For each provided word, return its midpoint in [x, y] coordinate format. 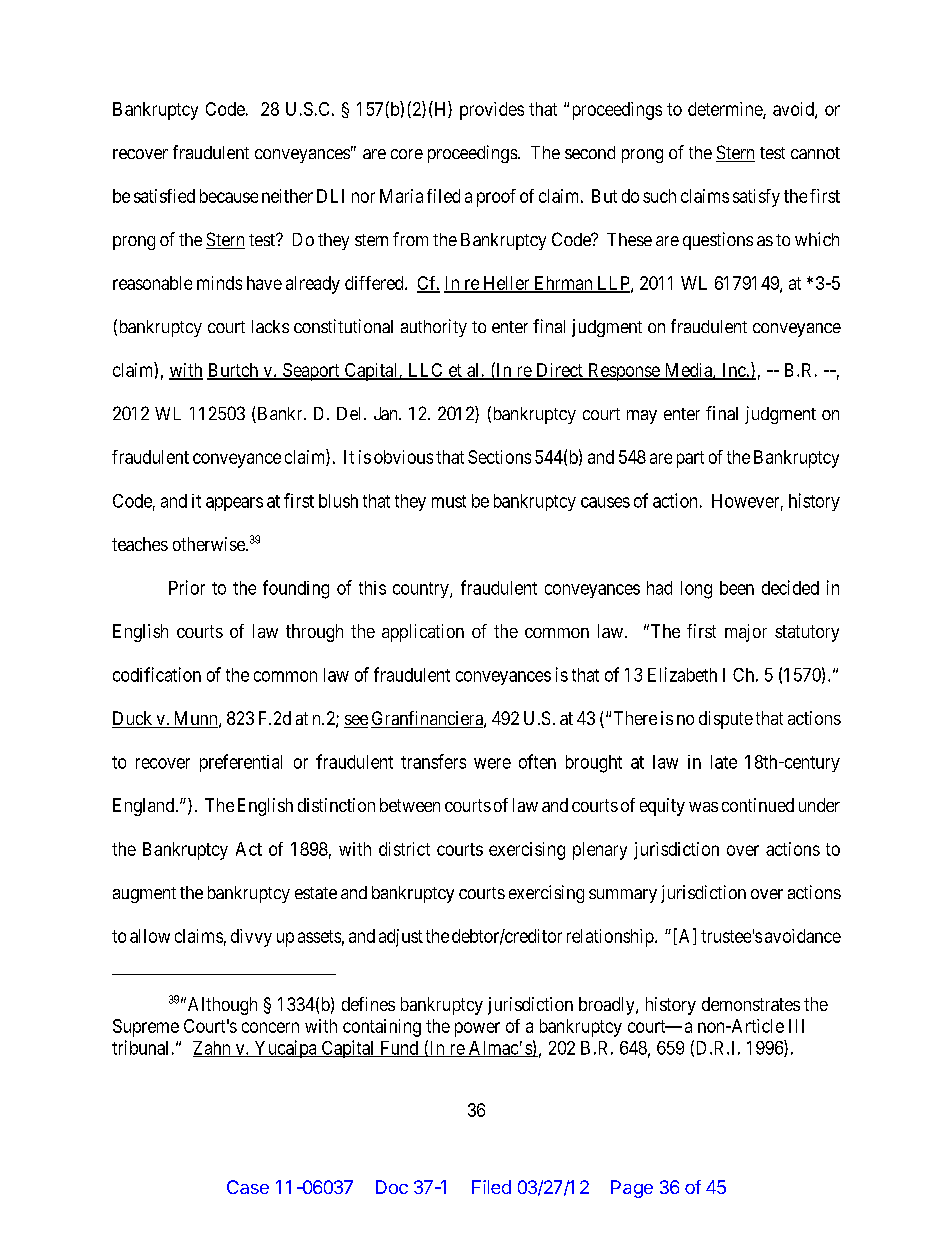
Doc [392, 1187]
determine [726, 110]
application [423, 633]
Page [632, 1189]
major [746, 633]
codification [157, 674]
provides [492, 111]
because [229, 196]
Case [248, 1187]
